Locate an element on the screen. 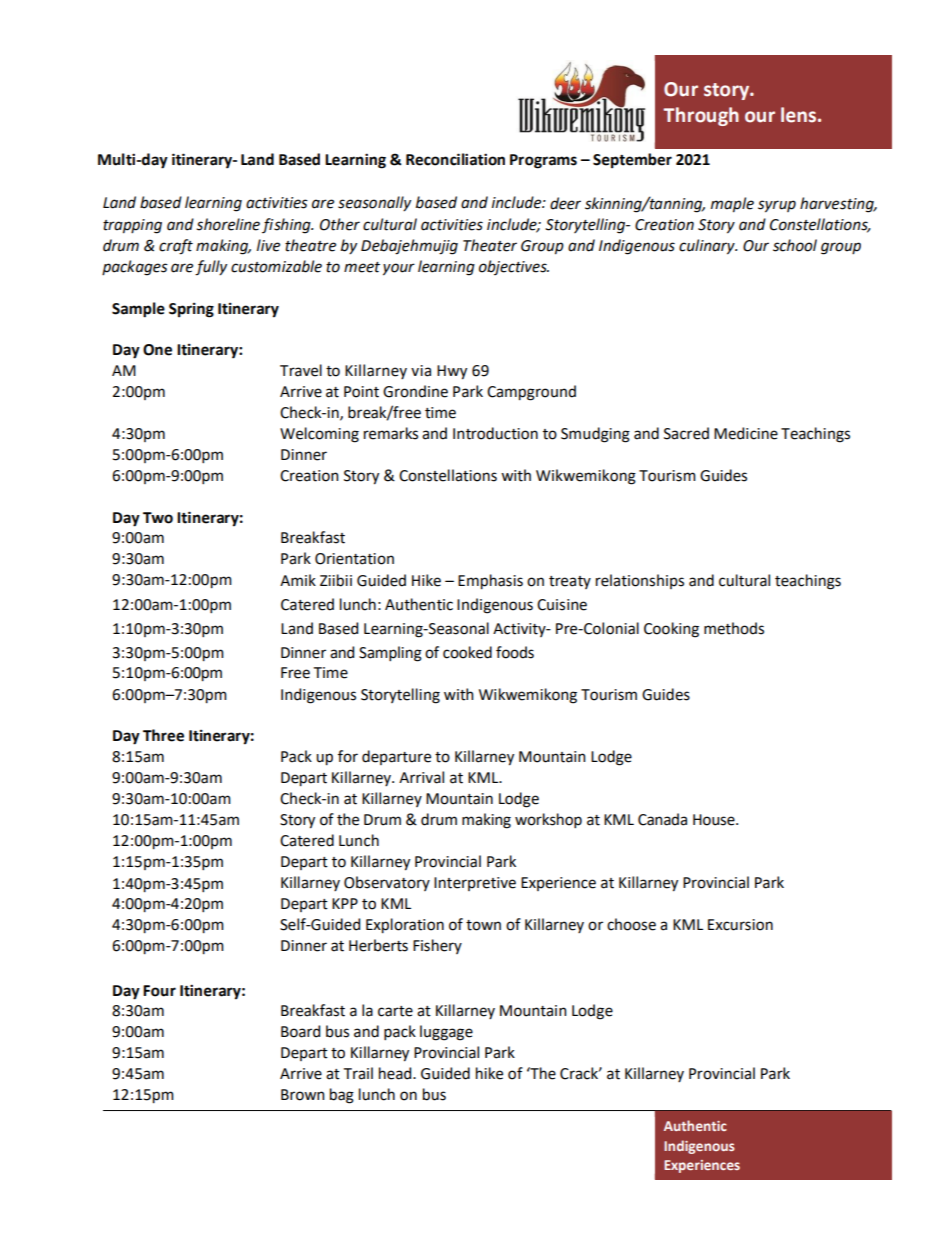 The width and height of the screenshot is (952, 1233). Brown is located at coordinates (303, 1095).
